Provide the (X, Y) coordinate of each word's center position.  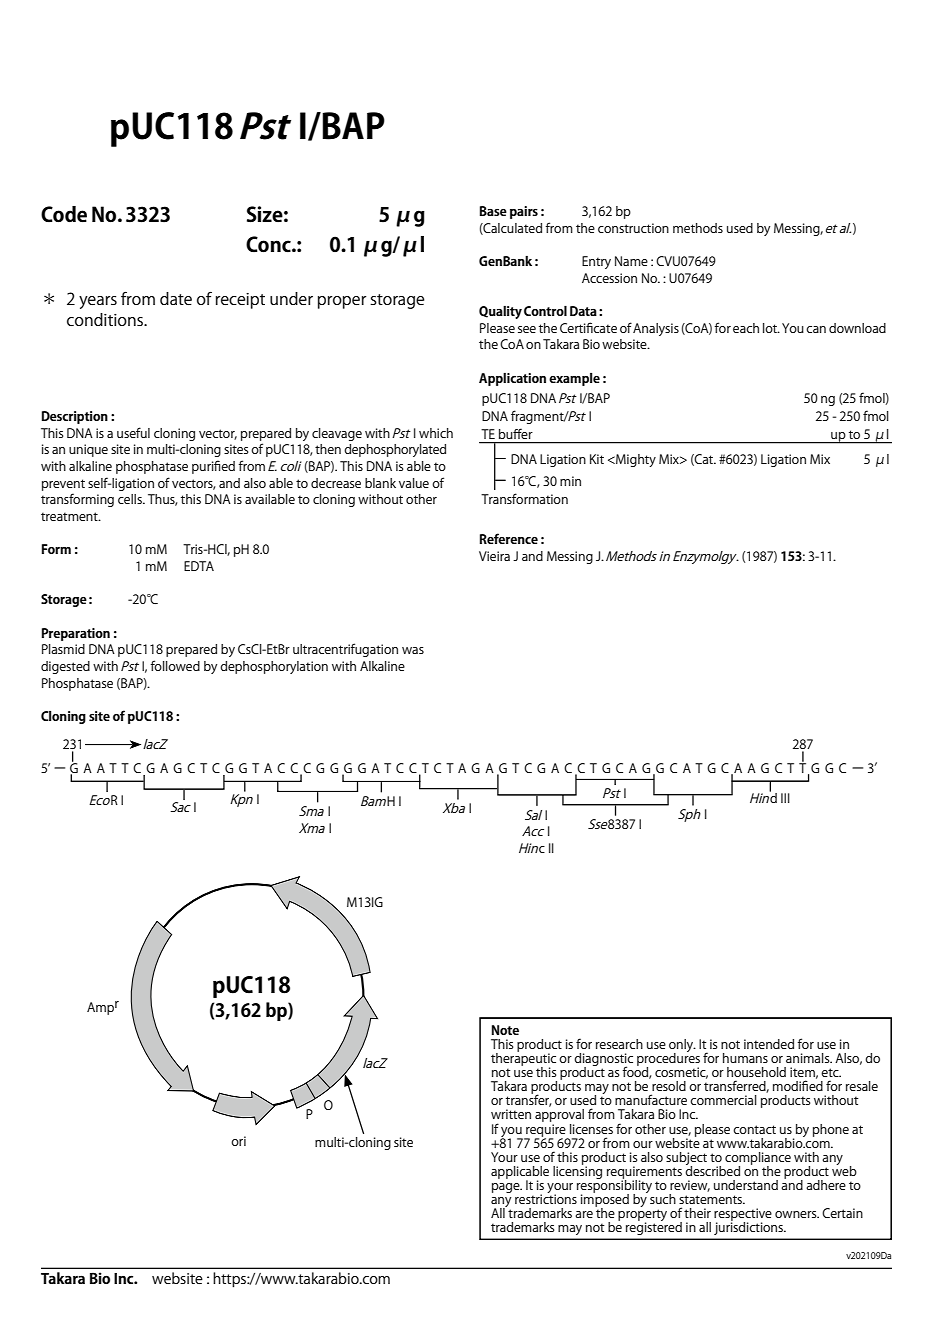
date (176, 298)
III (785, 798)
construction (633, 228)
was (413, 650)
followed (175, 665)
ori (238, 1141)
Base (493, 211)
